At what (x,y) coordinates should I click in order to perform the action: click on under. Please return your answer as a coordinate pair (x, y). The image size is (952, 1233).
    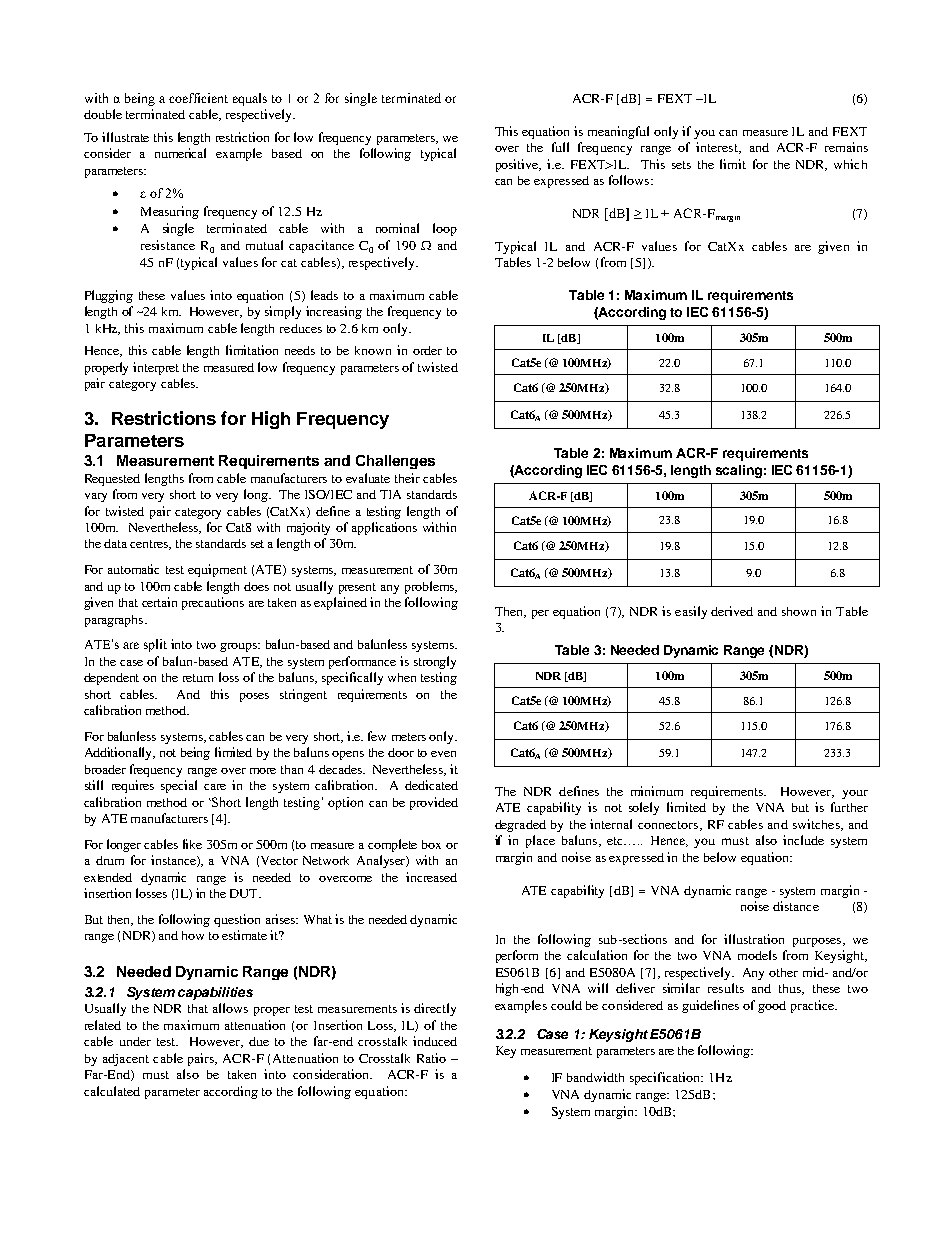
    Looking at the image, I should click on (135, 1041).
